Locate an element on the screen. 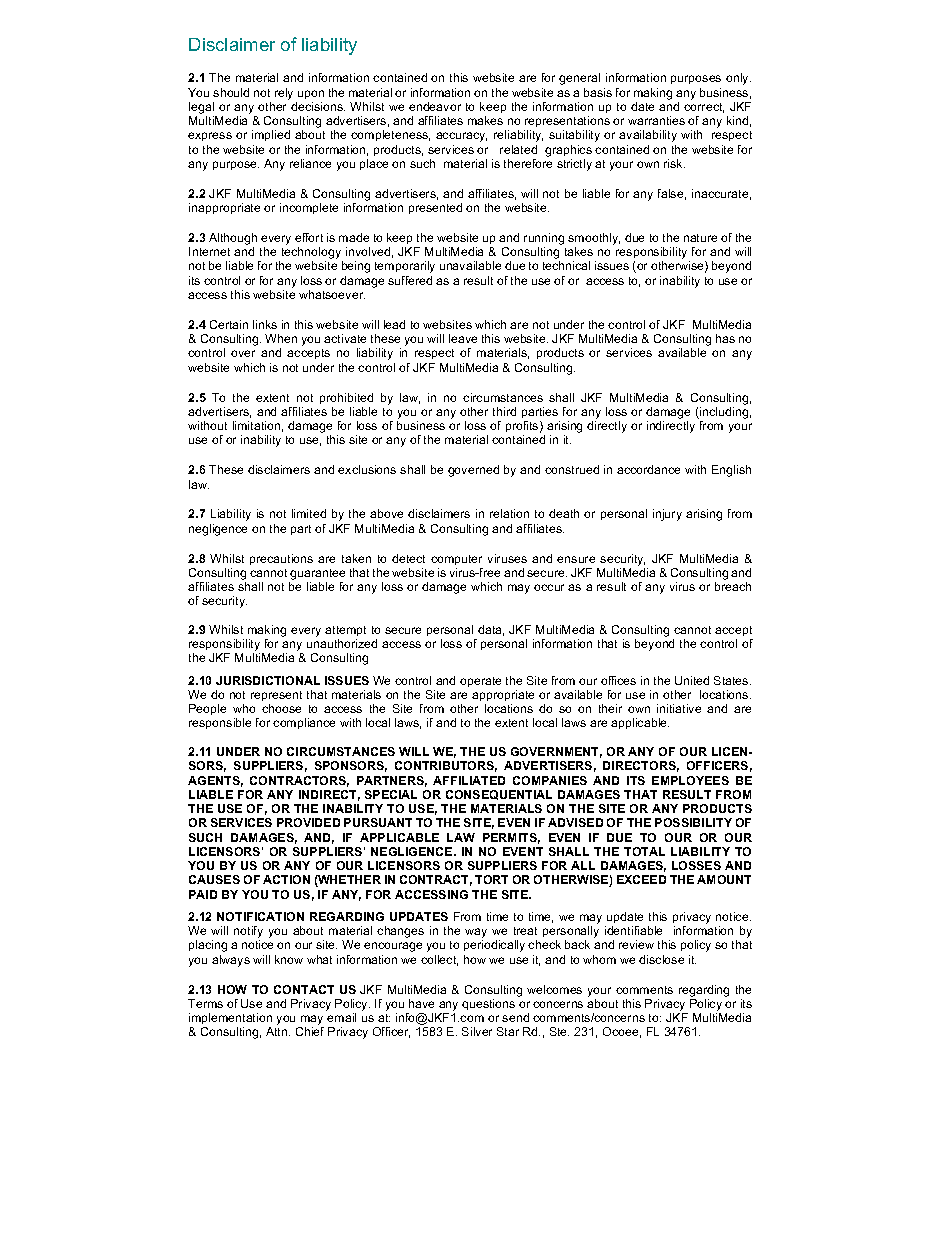 The height and width of the screenshot is (1233, 952). warranties is located at coordinates (656, 120).
